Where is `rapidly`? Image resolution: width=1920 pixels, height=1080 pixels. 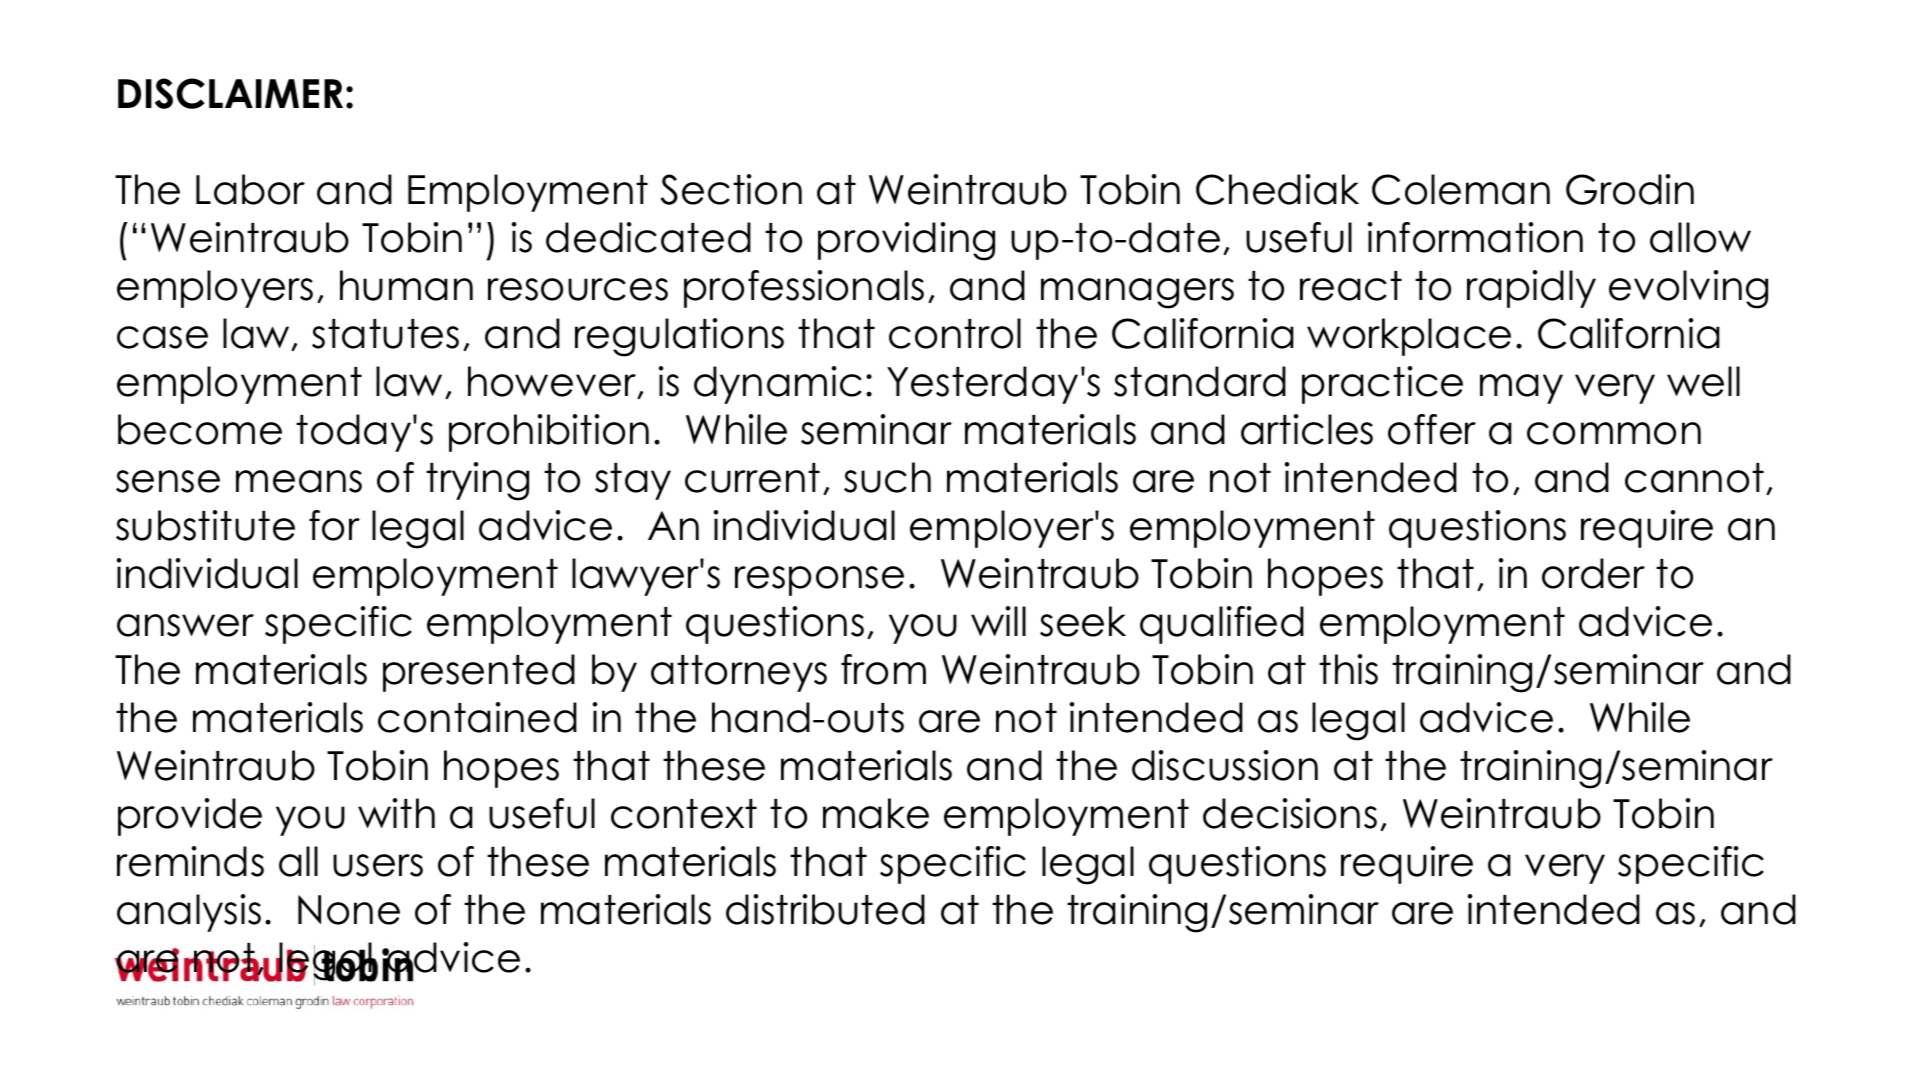
rapidly is located at coordinates (1531, 289).
